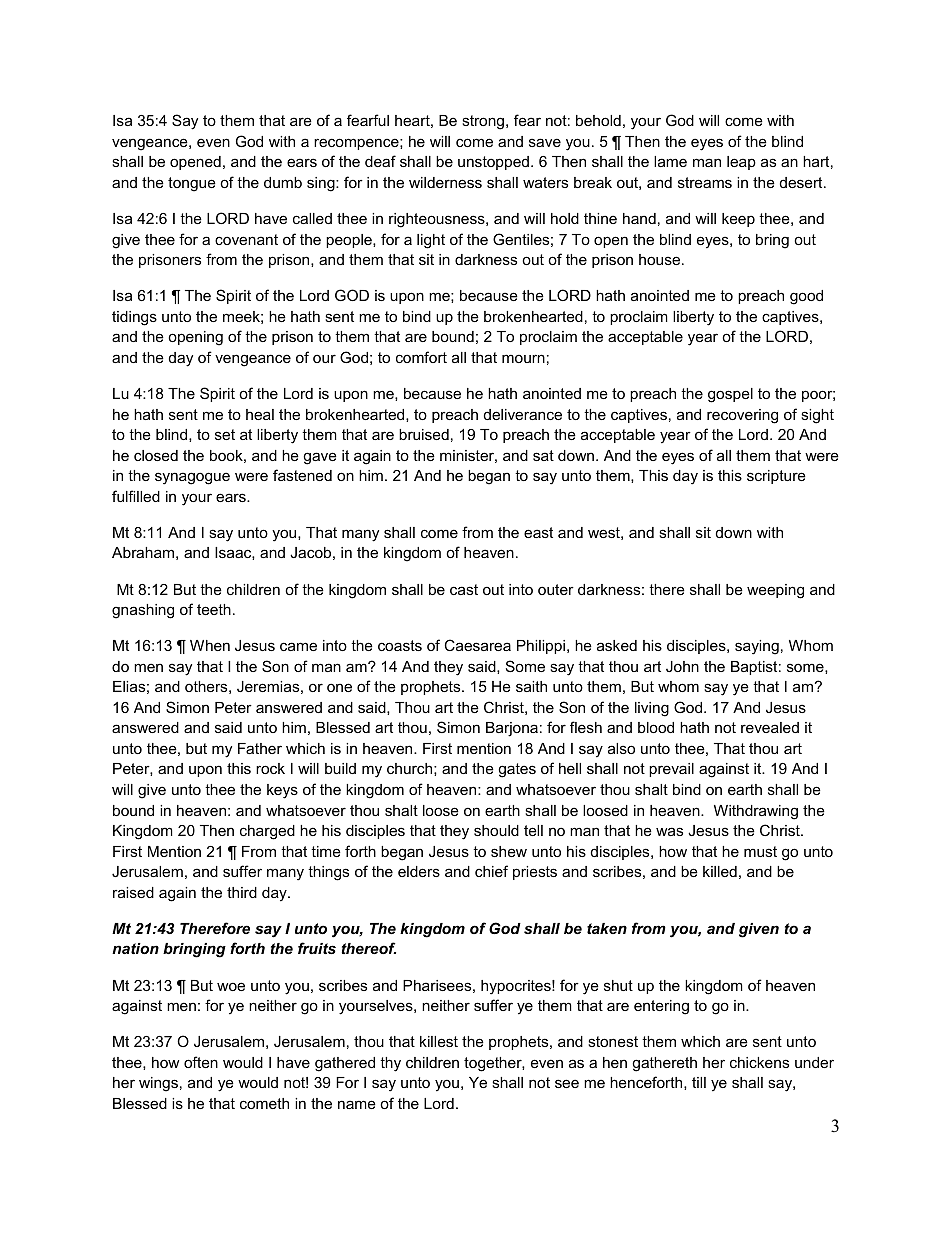 The width and height of the screenshot is (952, 1233). What do you see at coordinates (390, 1064) in the screenshot?
I see `thy` at bounding box center [390, 1064].
